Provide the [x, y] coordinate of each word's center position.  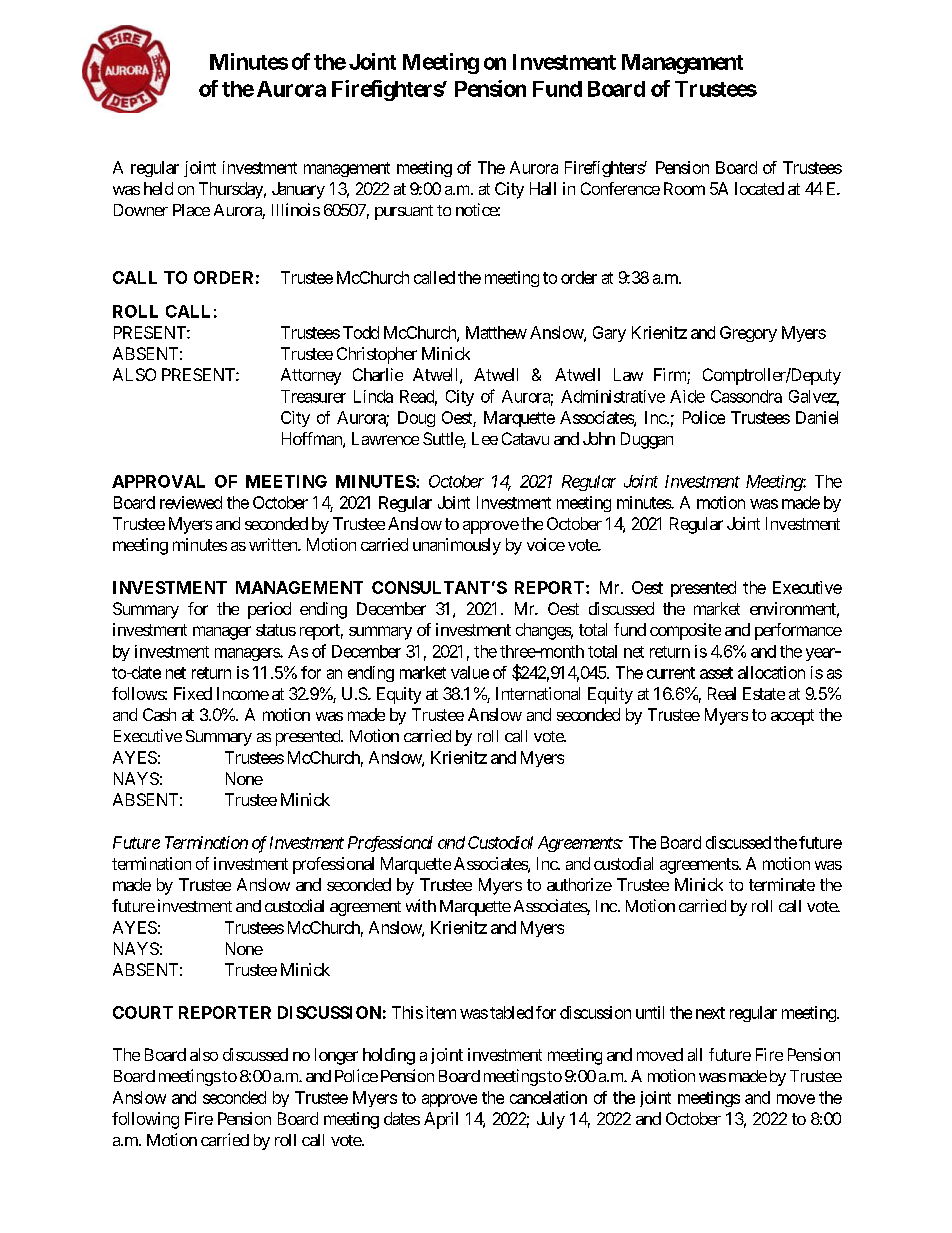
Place [191, 210]
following [145, 1120]
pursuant [404, 212]
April [441, 1120]
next [710, 1013]
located [759, 188]
